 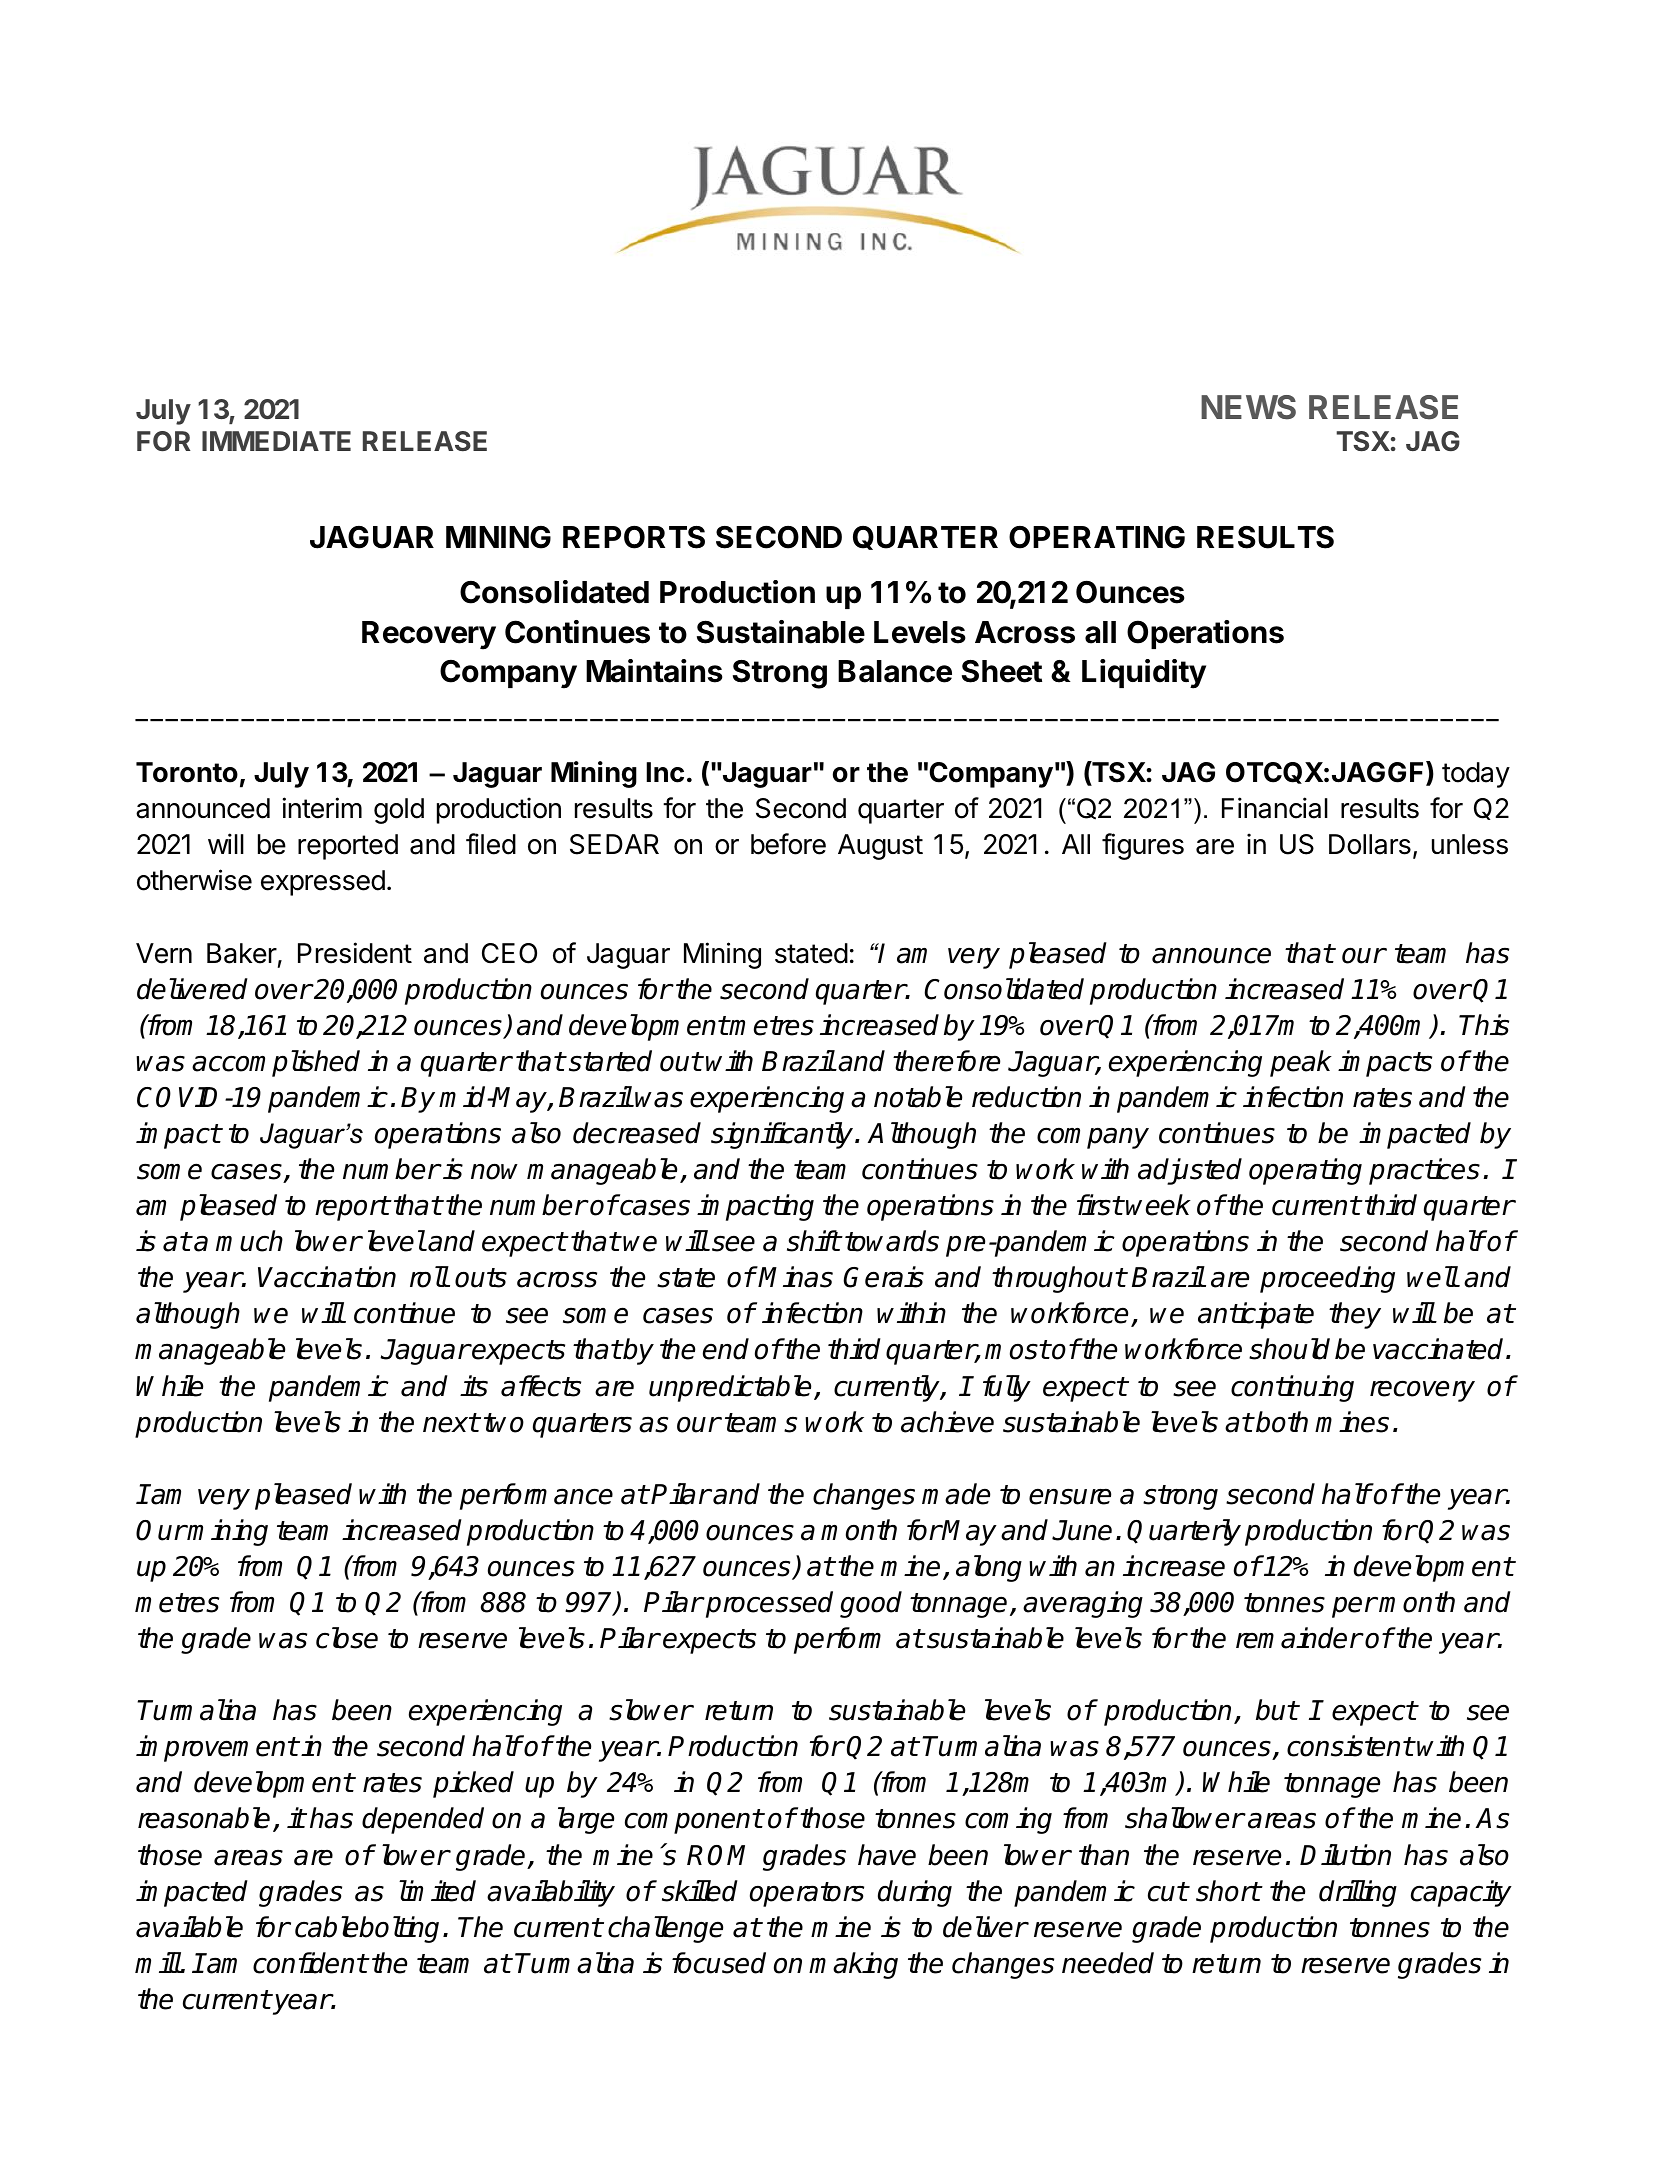 What do you see at coordinates (276, 441) in the screenshot?
I see `IMMEDIATE` at bounding box center [276, 441].
